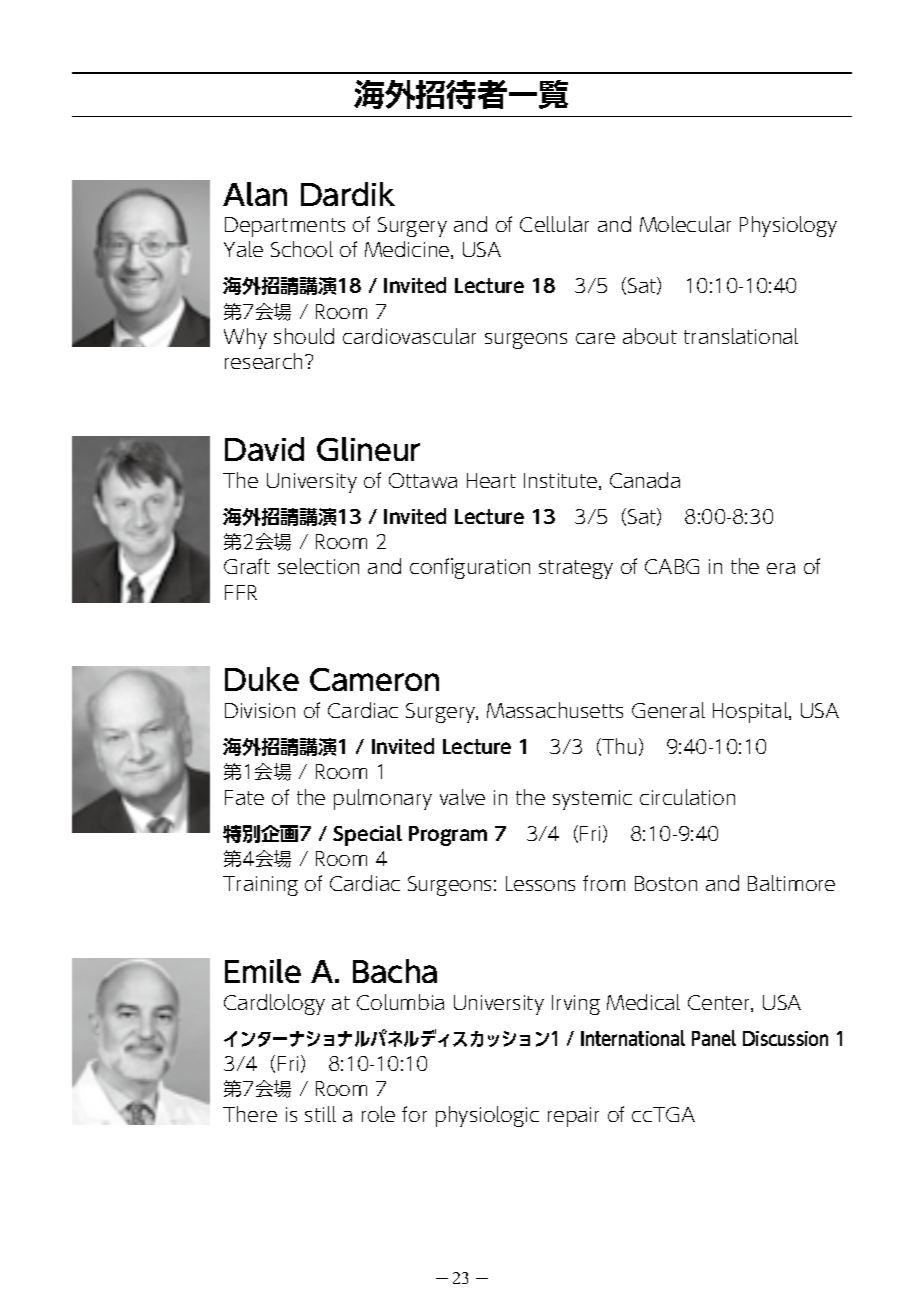  Describe the element at coordinates (554, 224) in the screenshot. I see `Cellular` at that location.
